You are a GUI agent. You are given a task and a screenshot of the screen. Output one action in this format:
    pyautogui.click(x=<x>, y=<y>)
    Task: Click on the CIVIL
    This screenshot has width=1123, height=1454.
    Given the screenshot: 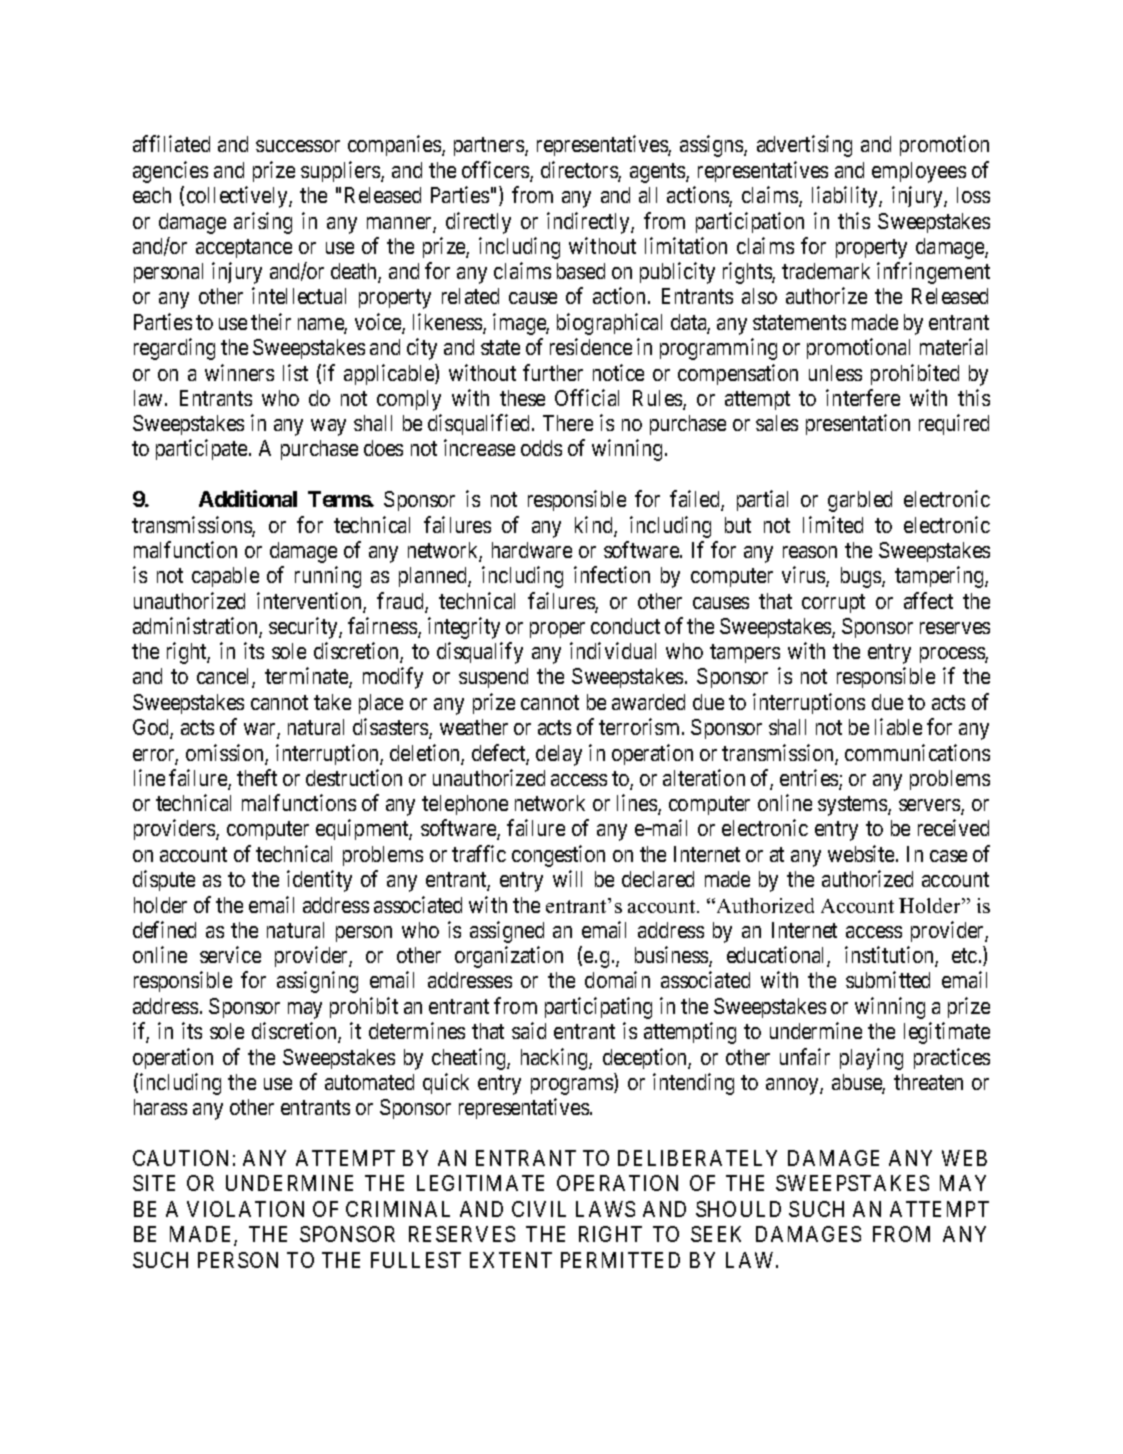 What is the action you would take?
    pyautogui.click(x=539, y=1209)
